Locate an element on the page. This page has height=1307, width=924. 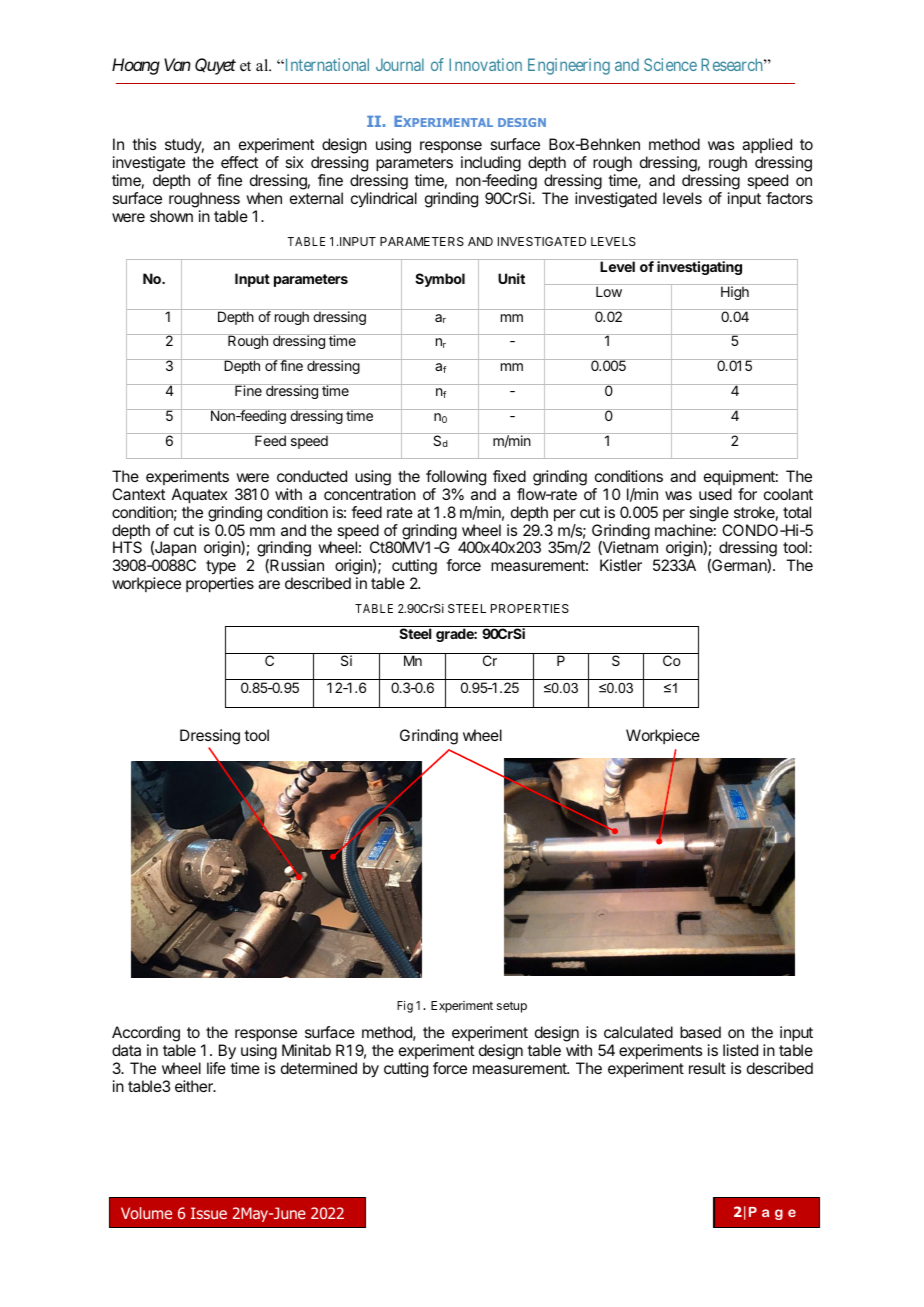
Science is located at coordinates (670, 64).
